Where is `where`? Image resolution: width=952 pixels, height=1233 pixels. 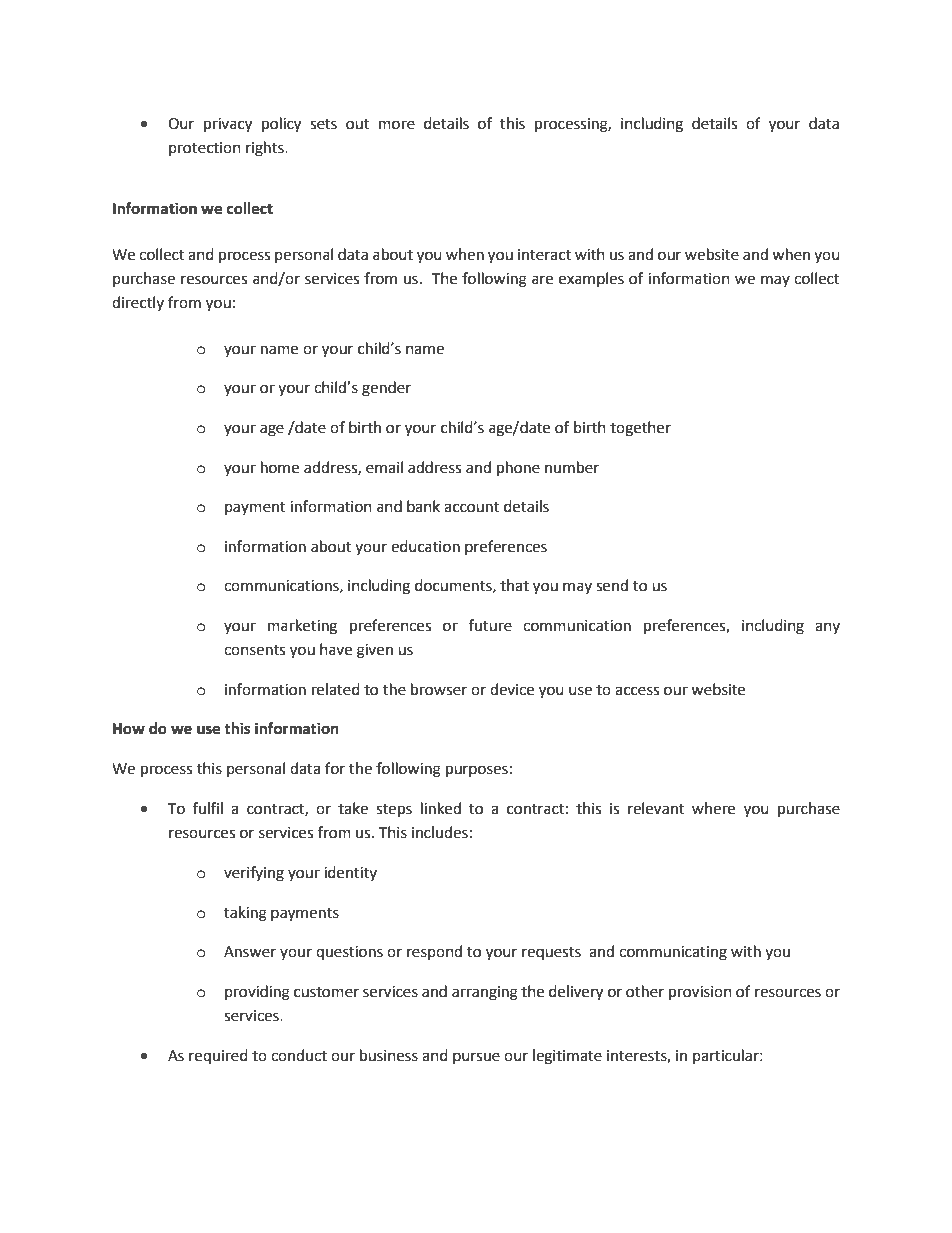
where is located at coordinates (713, 808).
